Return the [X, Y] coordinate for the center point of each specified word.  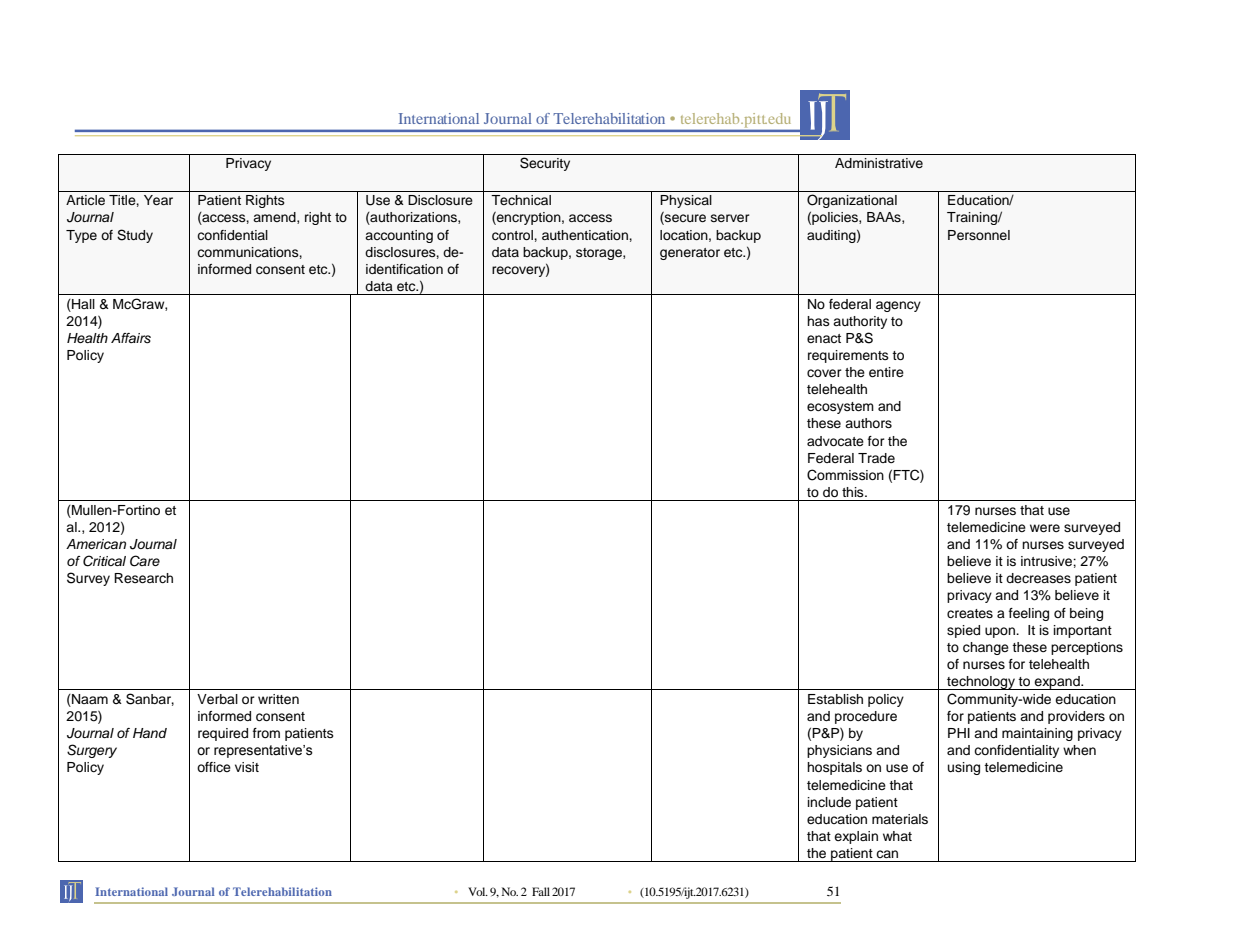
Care [145, 561]
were [1045, 528]
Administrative [879, 163]
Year [158, 200]
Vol [478, 891]
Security [545, 164]
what [897, 836]
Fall [541, 891]
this [854, 492]
